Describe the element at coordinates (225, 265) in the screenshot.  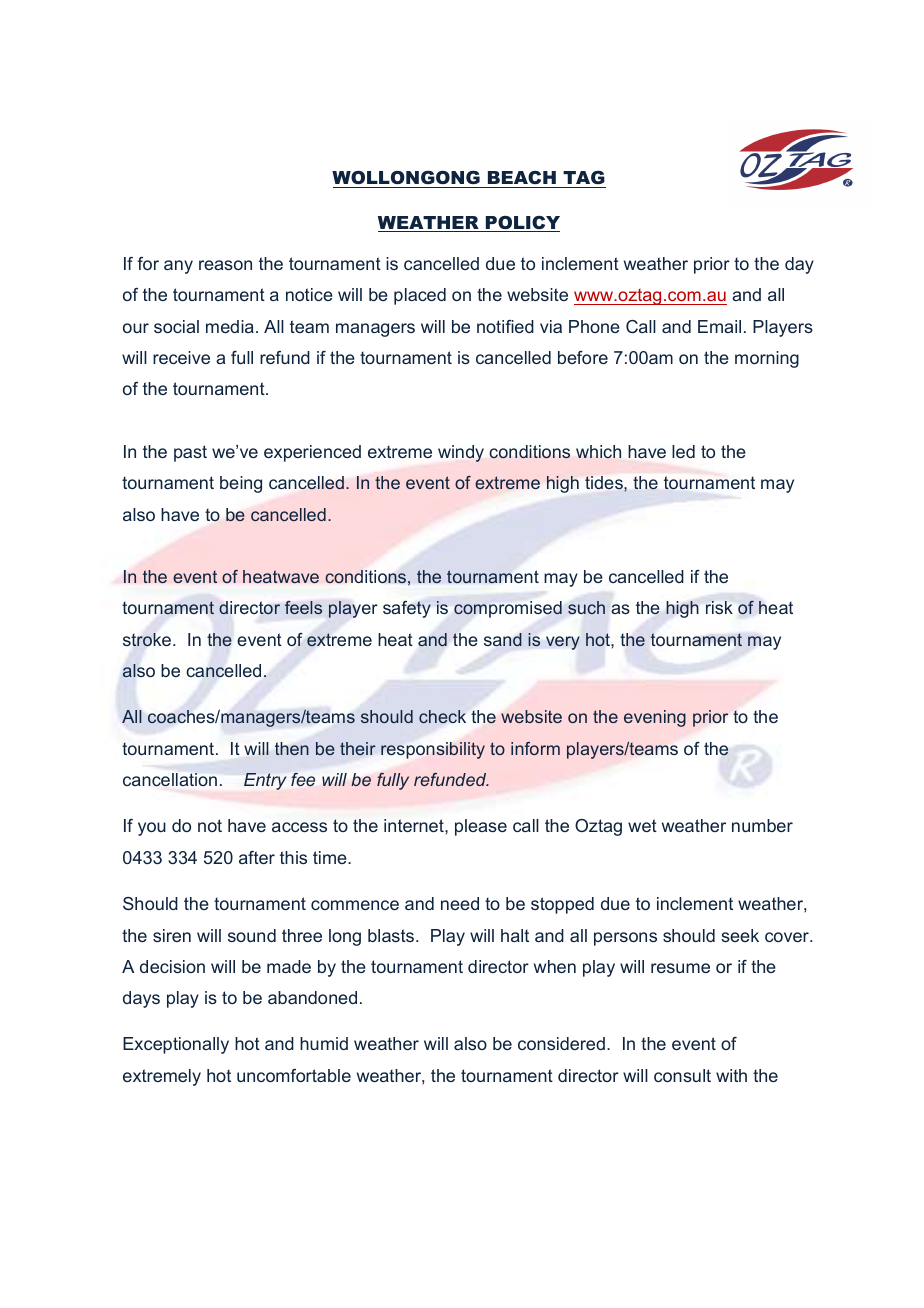
I see `reason` at that location.
